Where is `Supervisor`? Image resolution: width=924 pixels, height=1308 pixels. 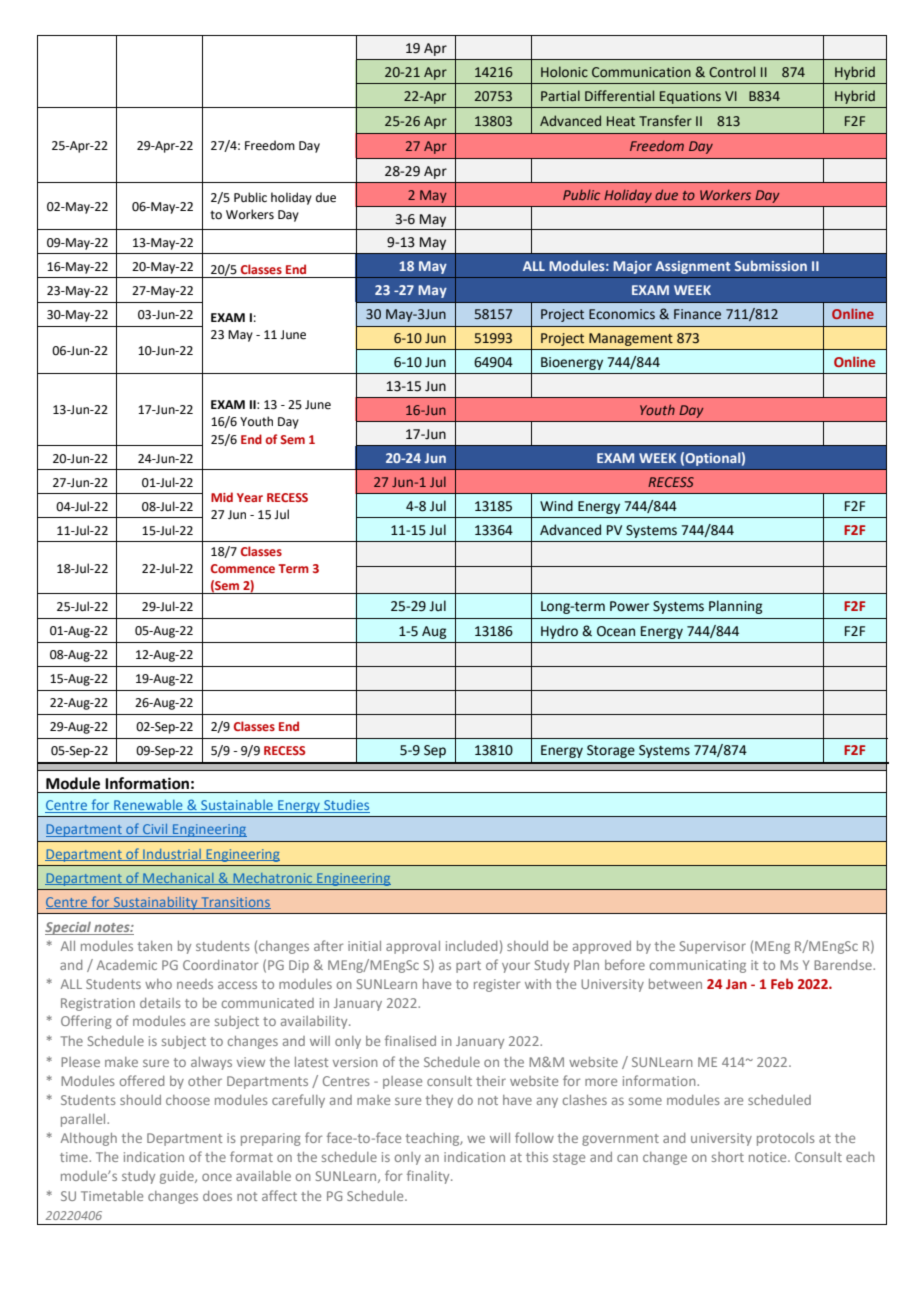
Supervisor is located at coordinates (713, 947).
